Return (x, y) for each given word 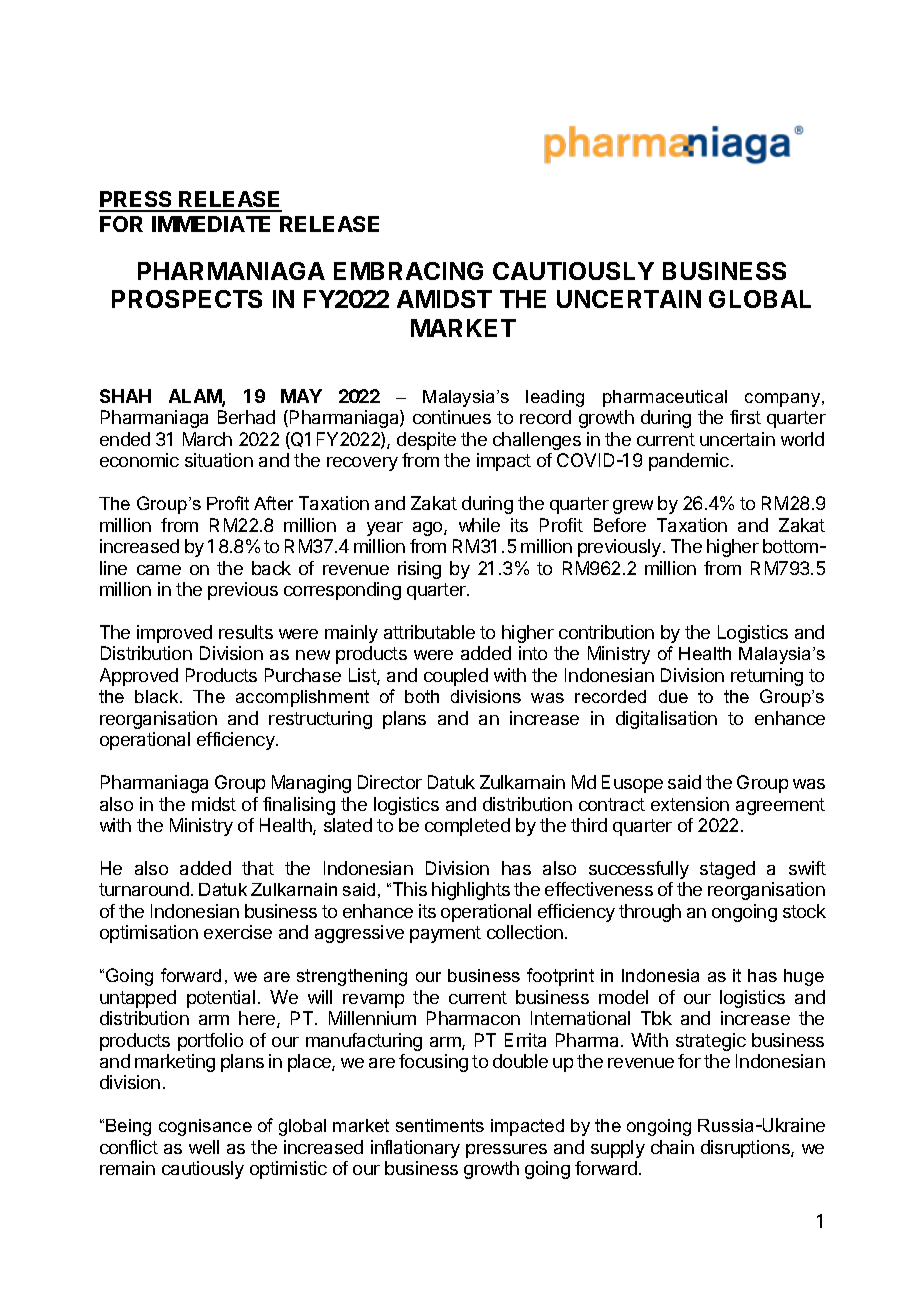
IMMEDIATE (211, 224)
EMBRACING (408, 271)
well (204, 1147)
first (745, 417)
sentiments (440, 1125)
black (158, 696)
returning (767, 677)
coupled (456, 677)
